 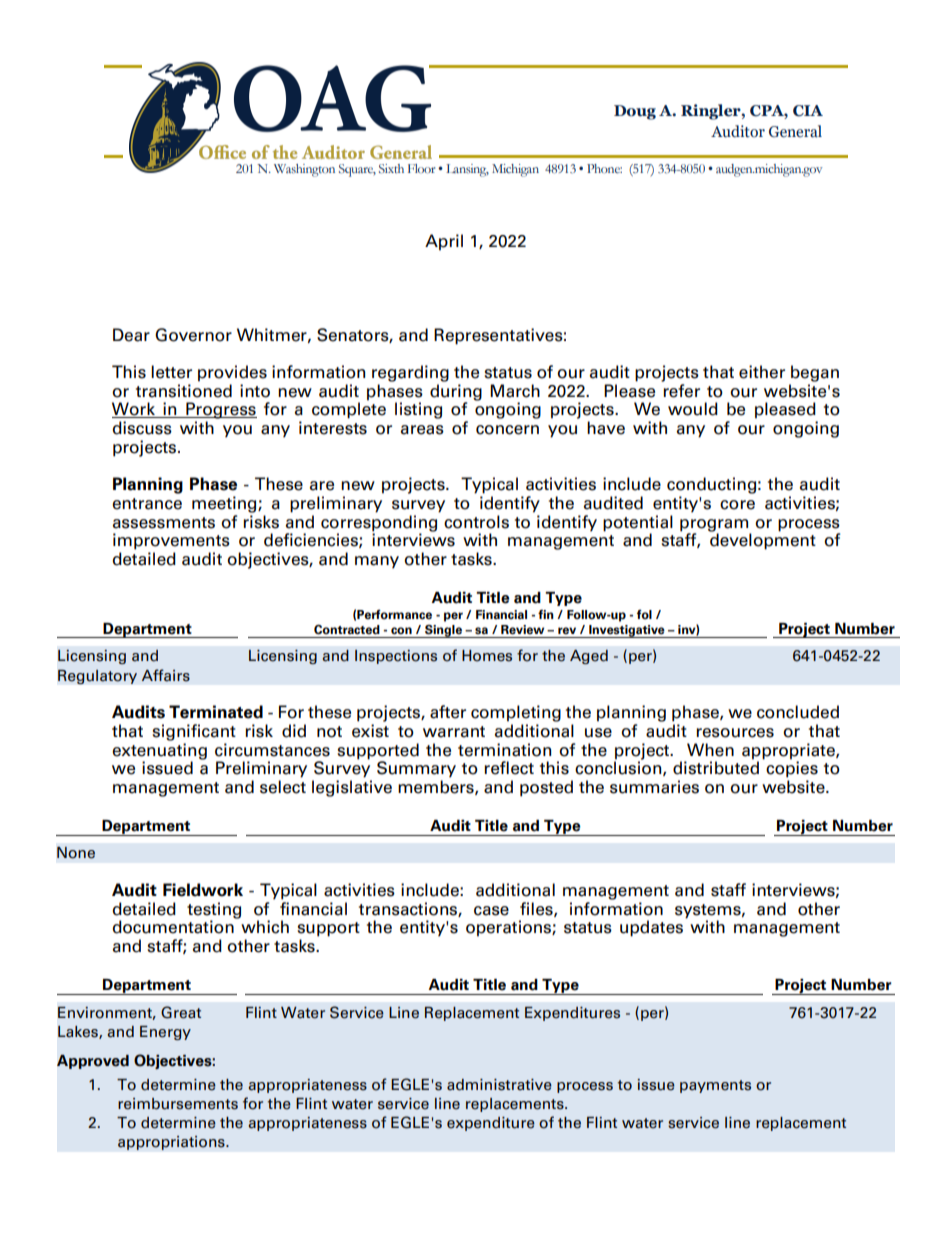 What do you see at coordinates (499, 1085) in the document?
I see `administrative` at bounding box center [499, 1085].
